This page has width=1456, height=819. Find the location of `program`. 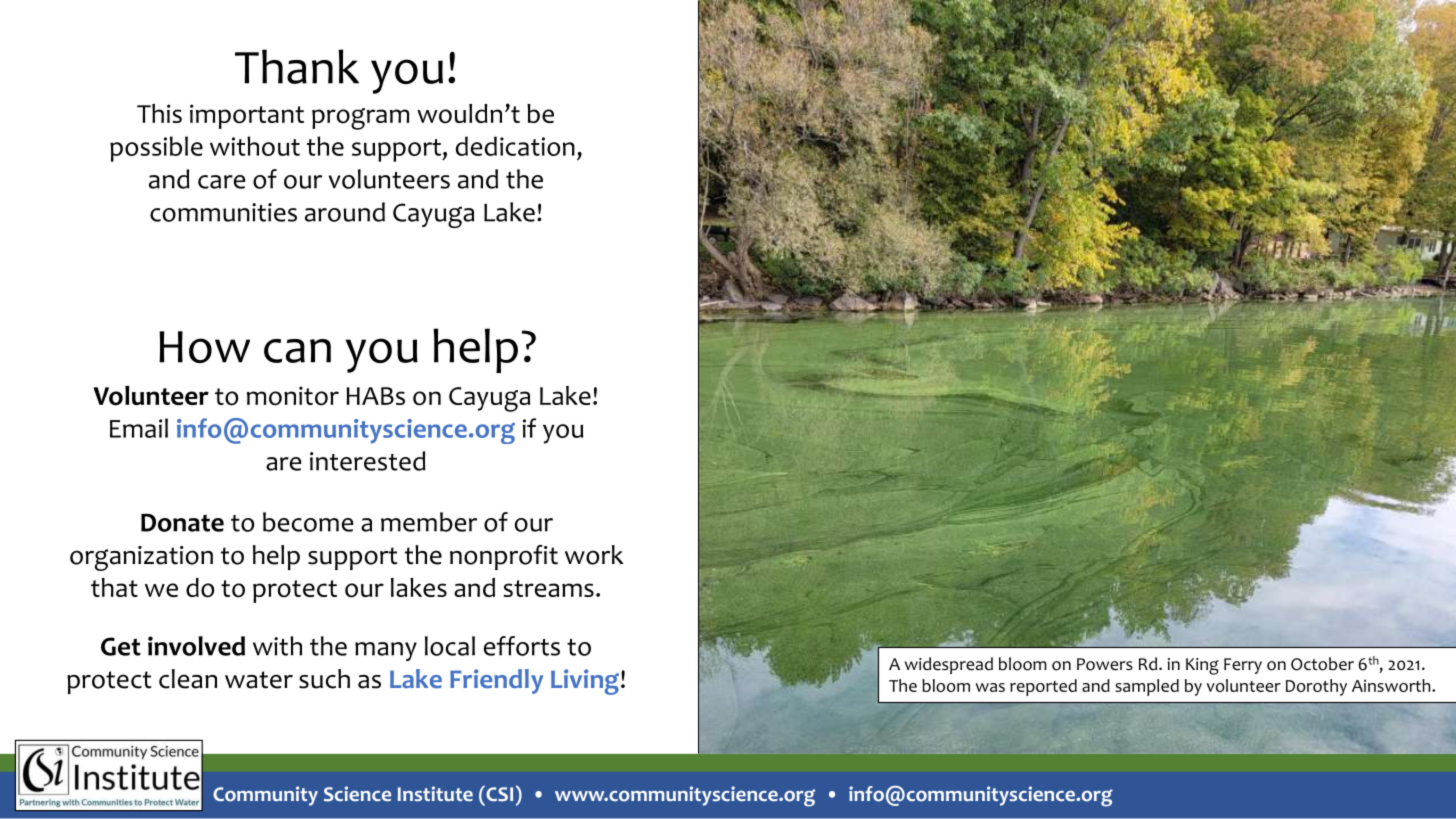

program is located at coordinates (360, 119).
